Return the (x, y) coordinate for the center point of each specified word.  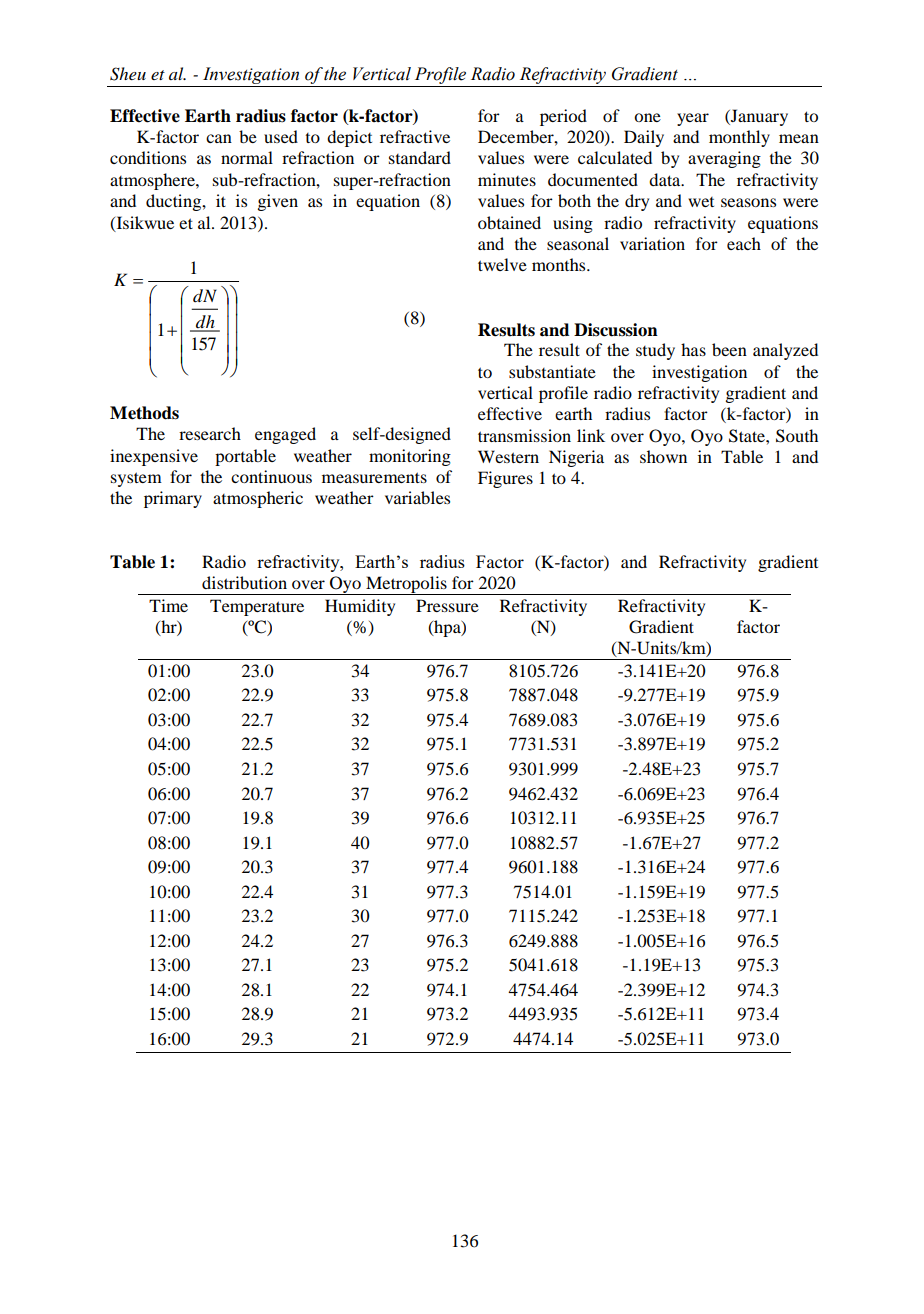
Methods (144, 413)
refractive (415, 136)
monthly (739, 138)
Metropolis (406, 585)
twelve (502, 264)
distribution (244, 582)
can (219, 138)
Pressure (447, 605)
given (278, 202)
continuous (271, 476)
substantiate (552, 371)
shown (663, 456)
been (729, 349)
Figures (505, 479)
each (744, 243)
